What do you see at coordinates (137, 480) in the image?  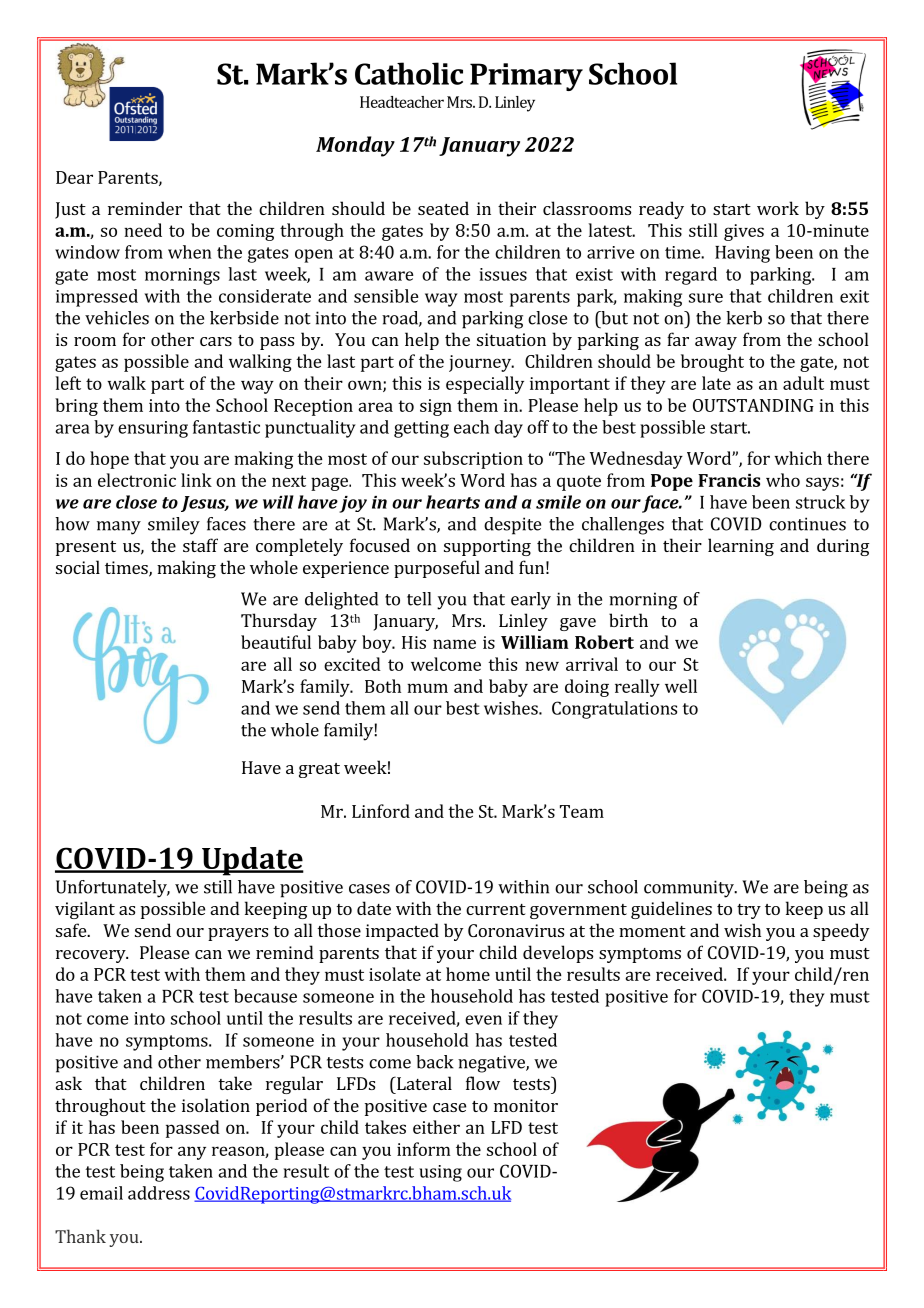 I see `electronic` at bounding box center [137, 480].
